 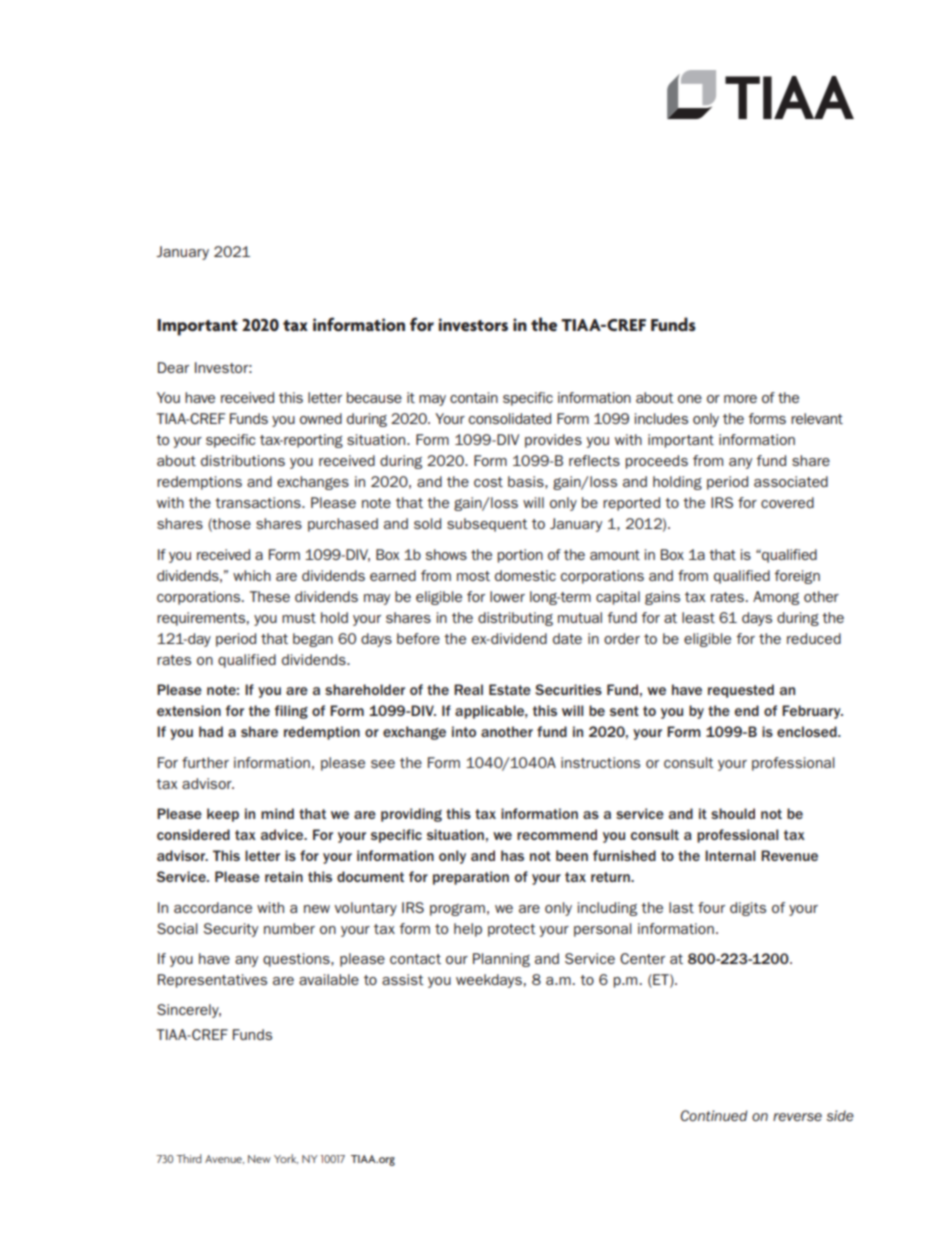 I want to click on requested, so click(x=741, y=691).
